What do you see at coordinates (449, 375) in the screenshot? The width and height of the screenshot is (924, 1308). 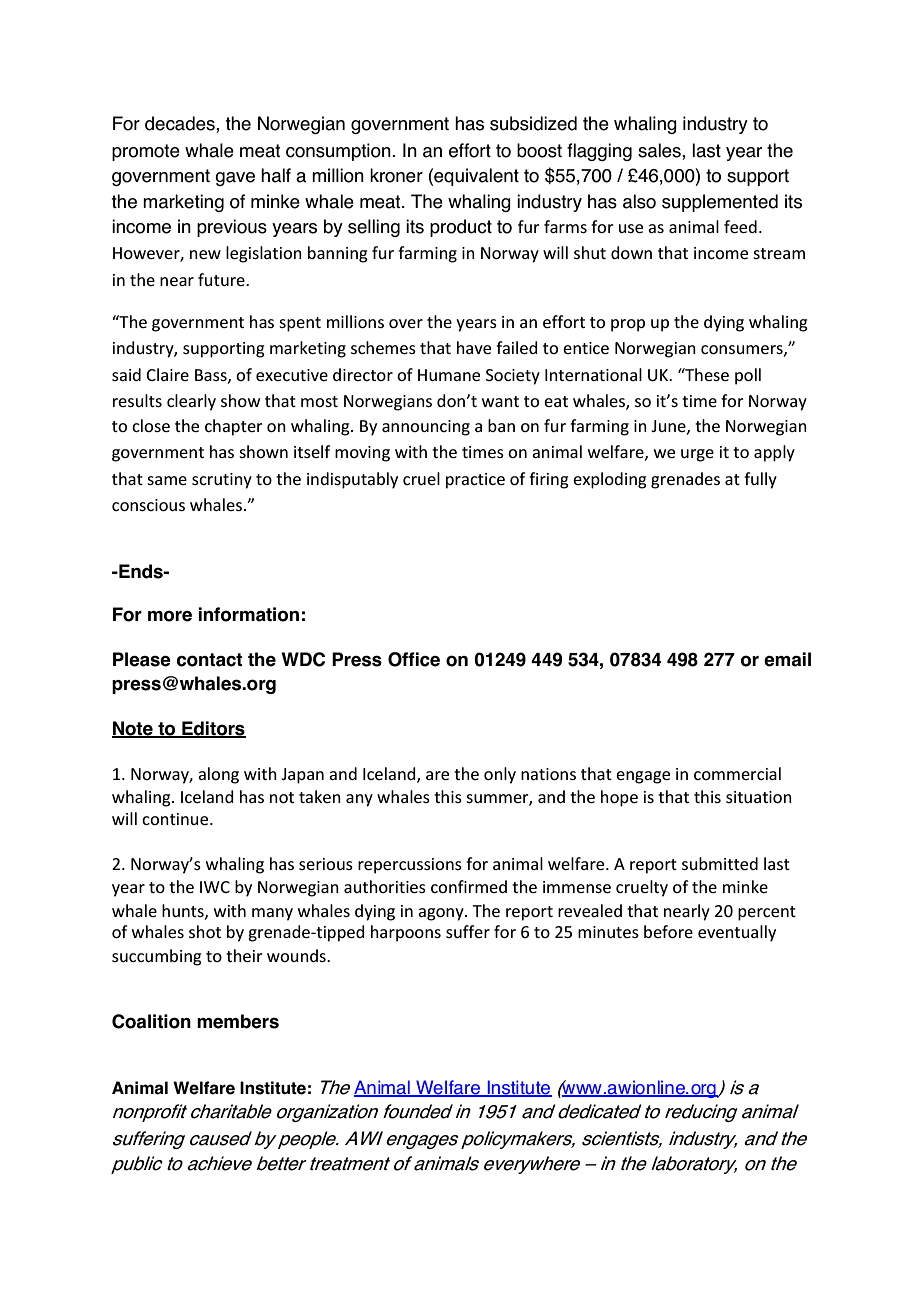 I see `Humane` at bounding box center [449, 375].
